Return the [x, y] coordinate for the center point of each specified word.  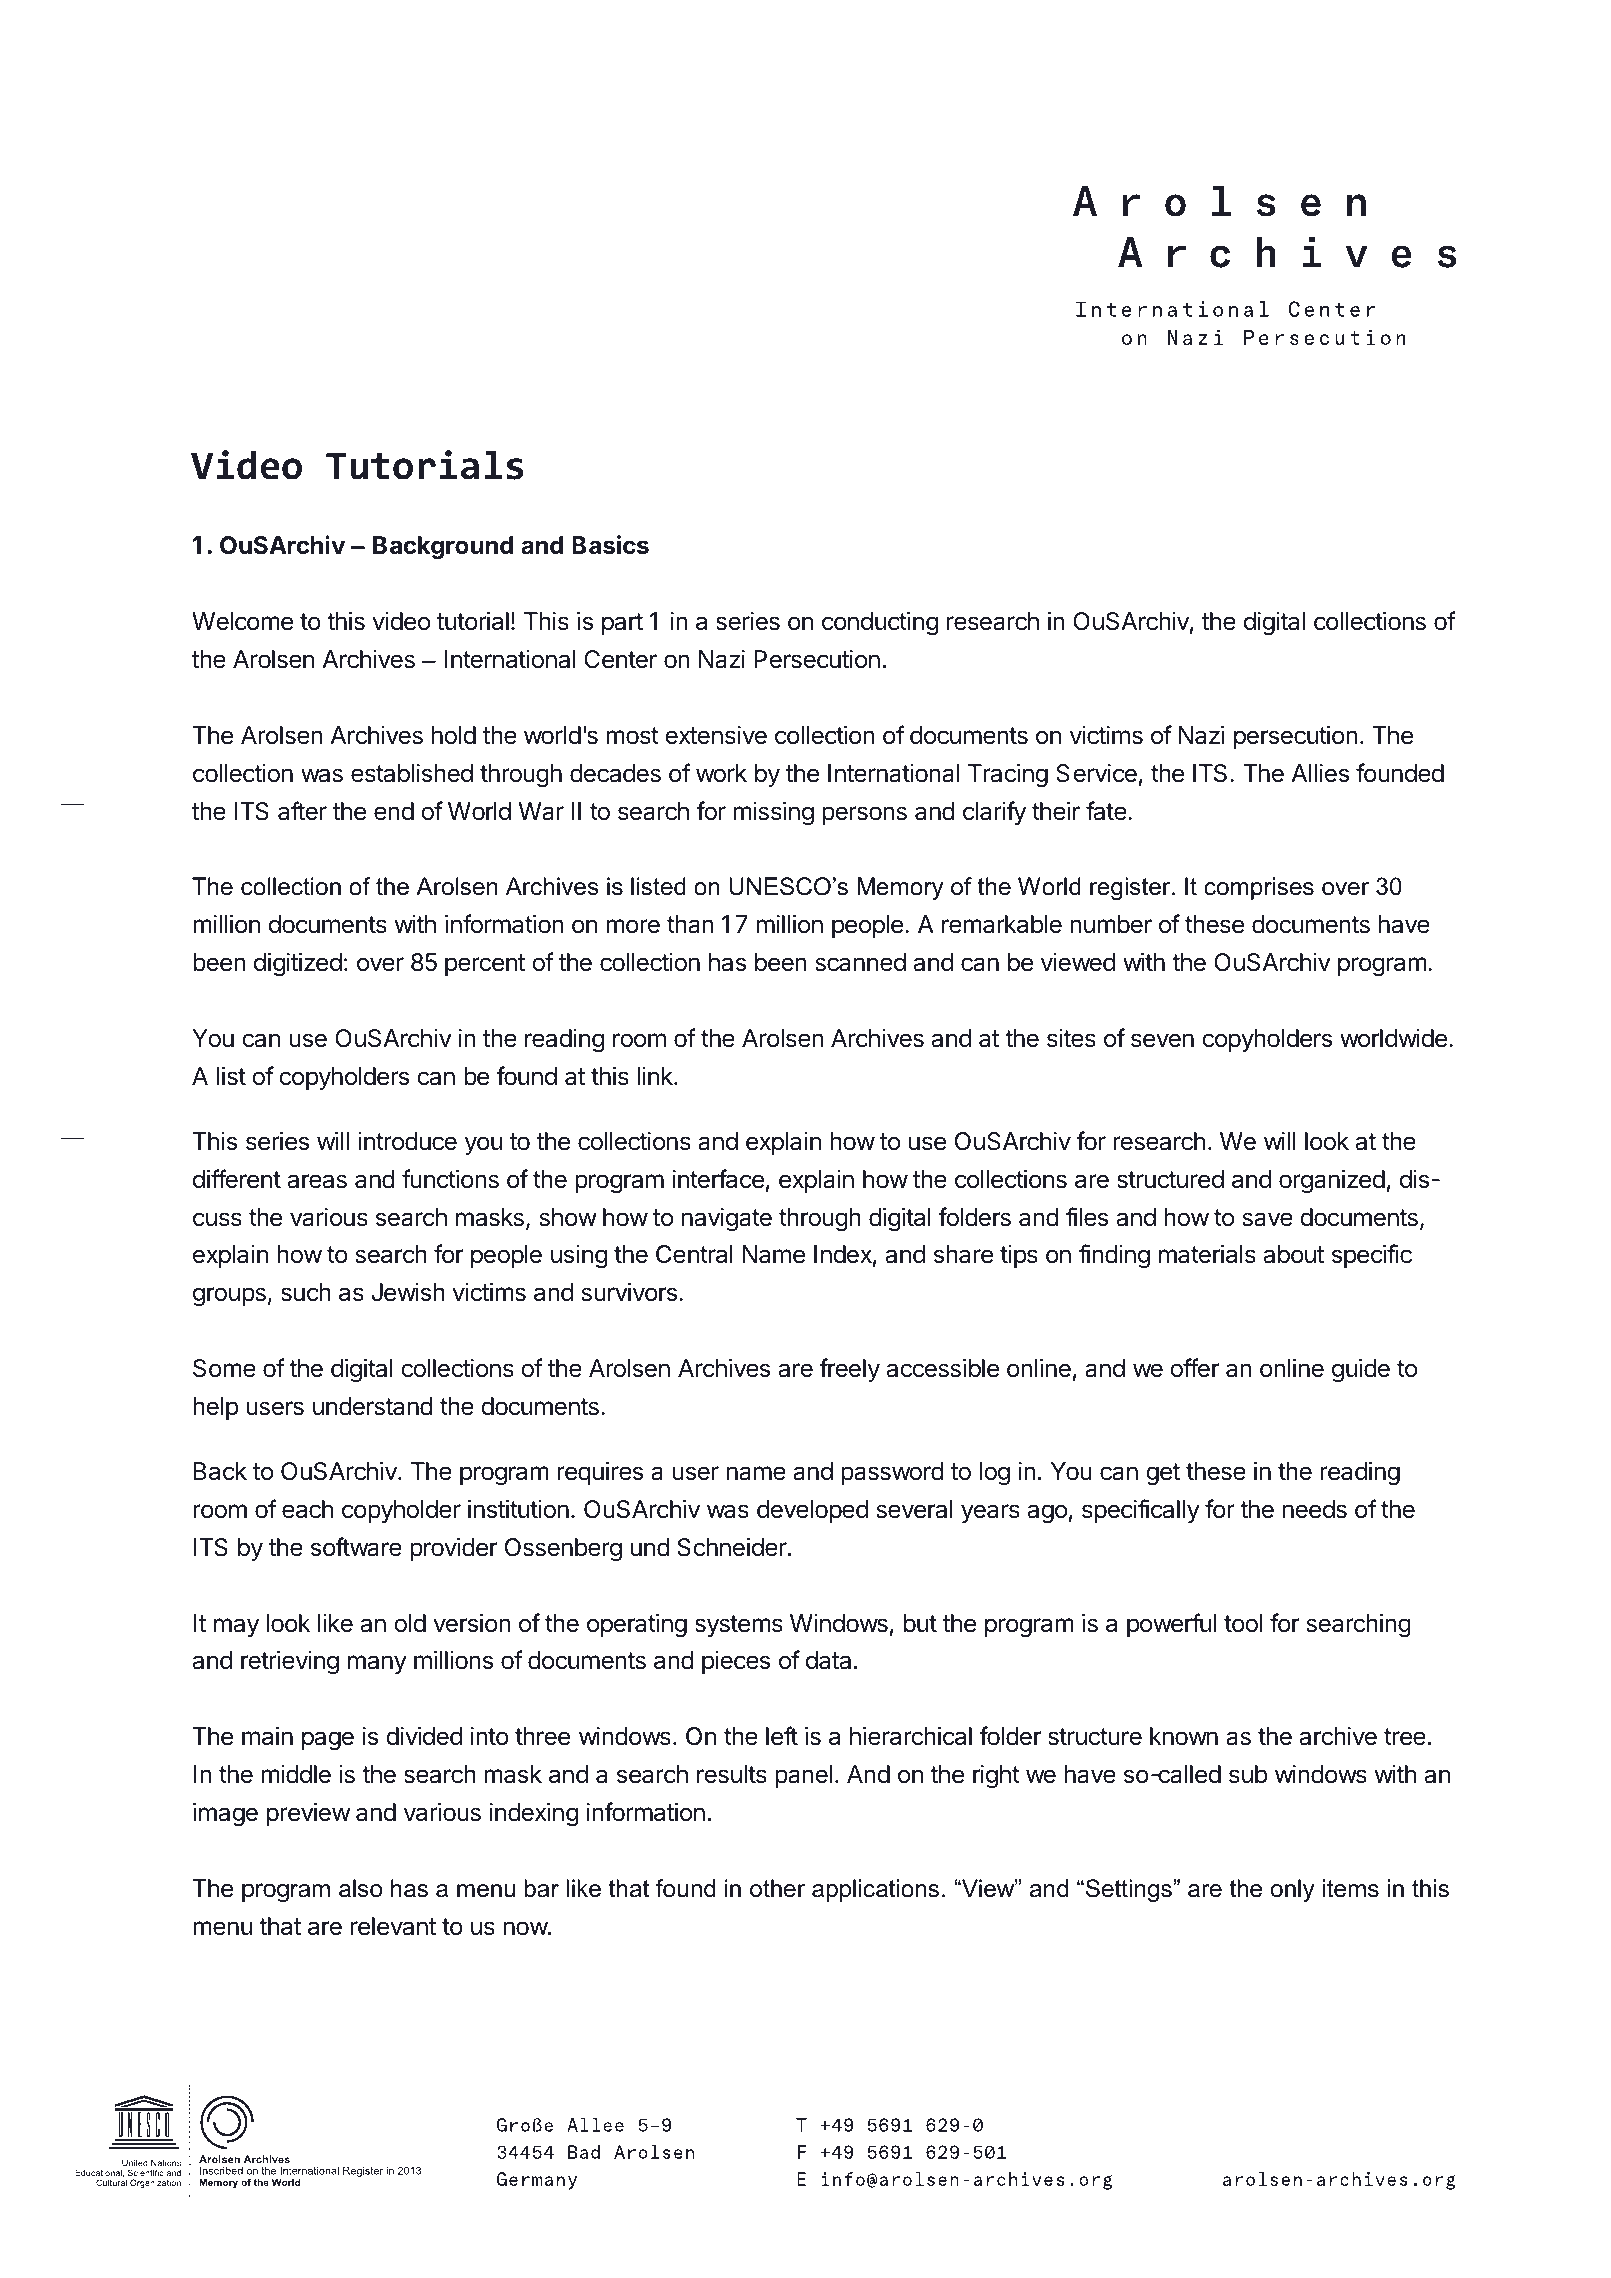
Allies [1320, 773]
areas [317, 1181]
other [777, 1888]
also [360, 1888]
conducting [880, 624]
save [1268, 1219]
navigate [727, 1220]
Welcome [242, 621]
